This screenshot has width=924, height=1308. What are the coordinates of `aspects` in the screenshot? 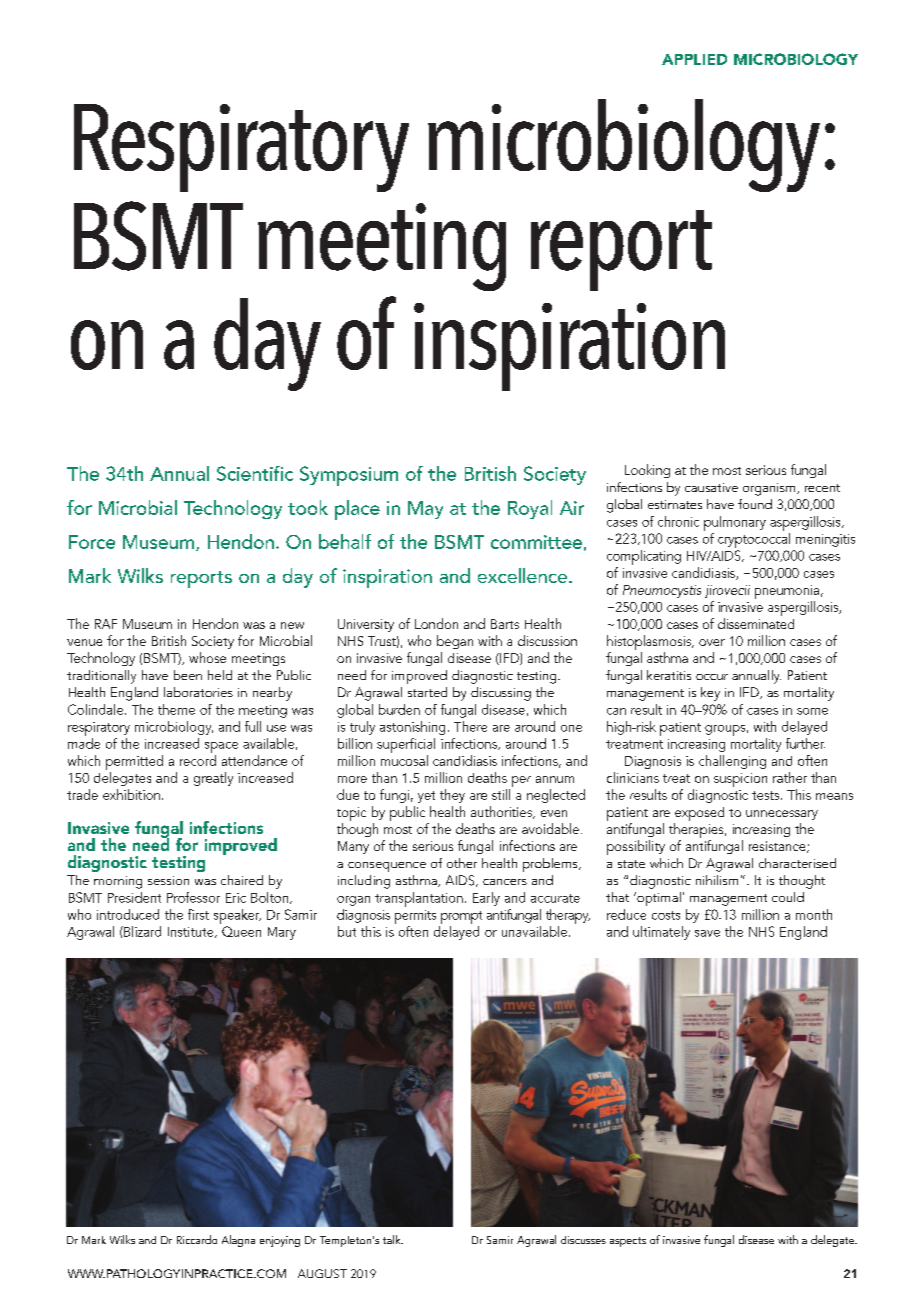 It's located at (628, 1242).
